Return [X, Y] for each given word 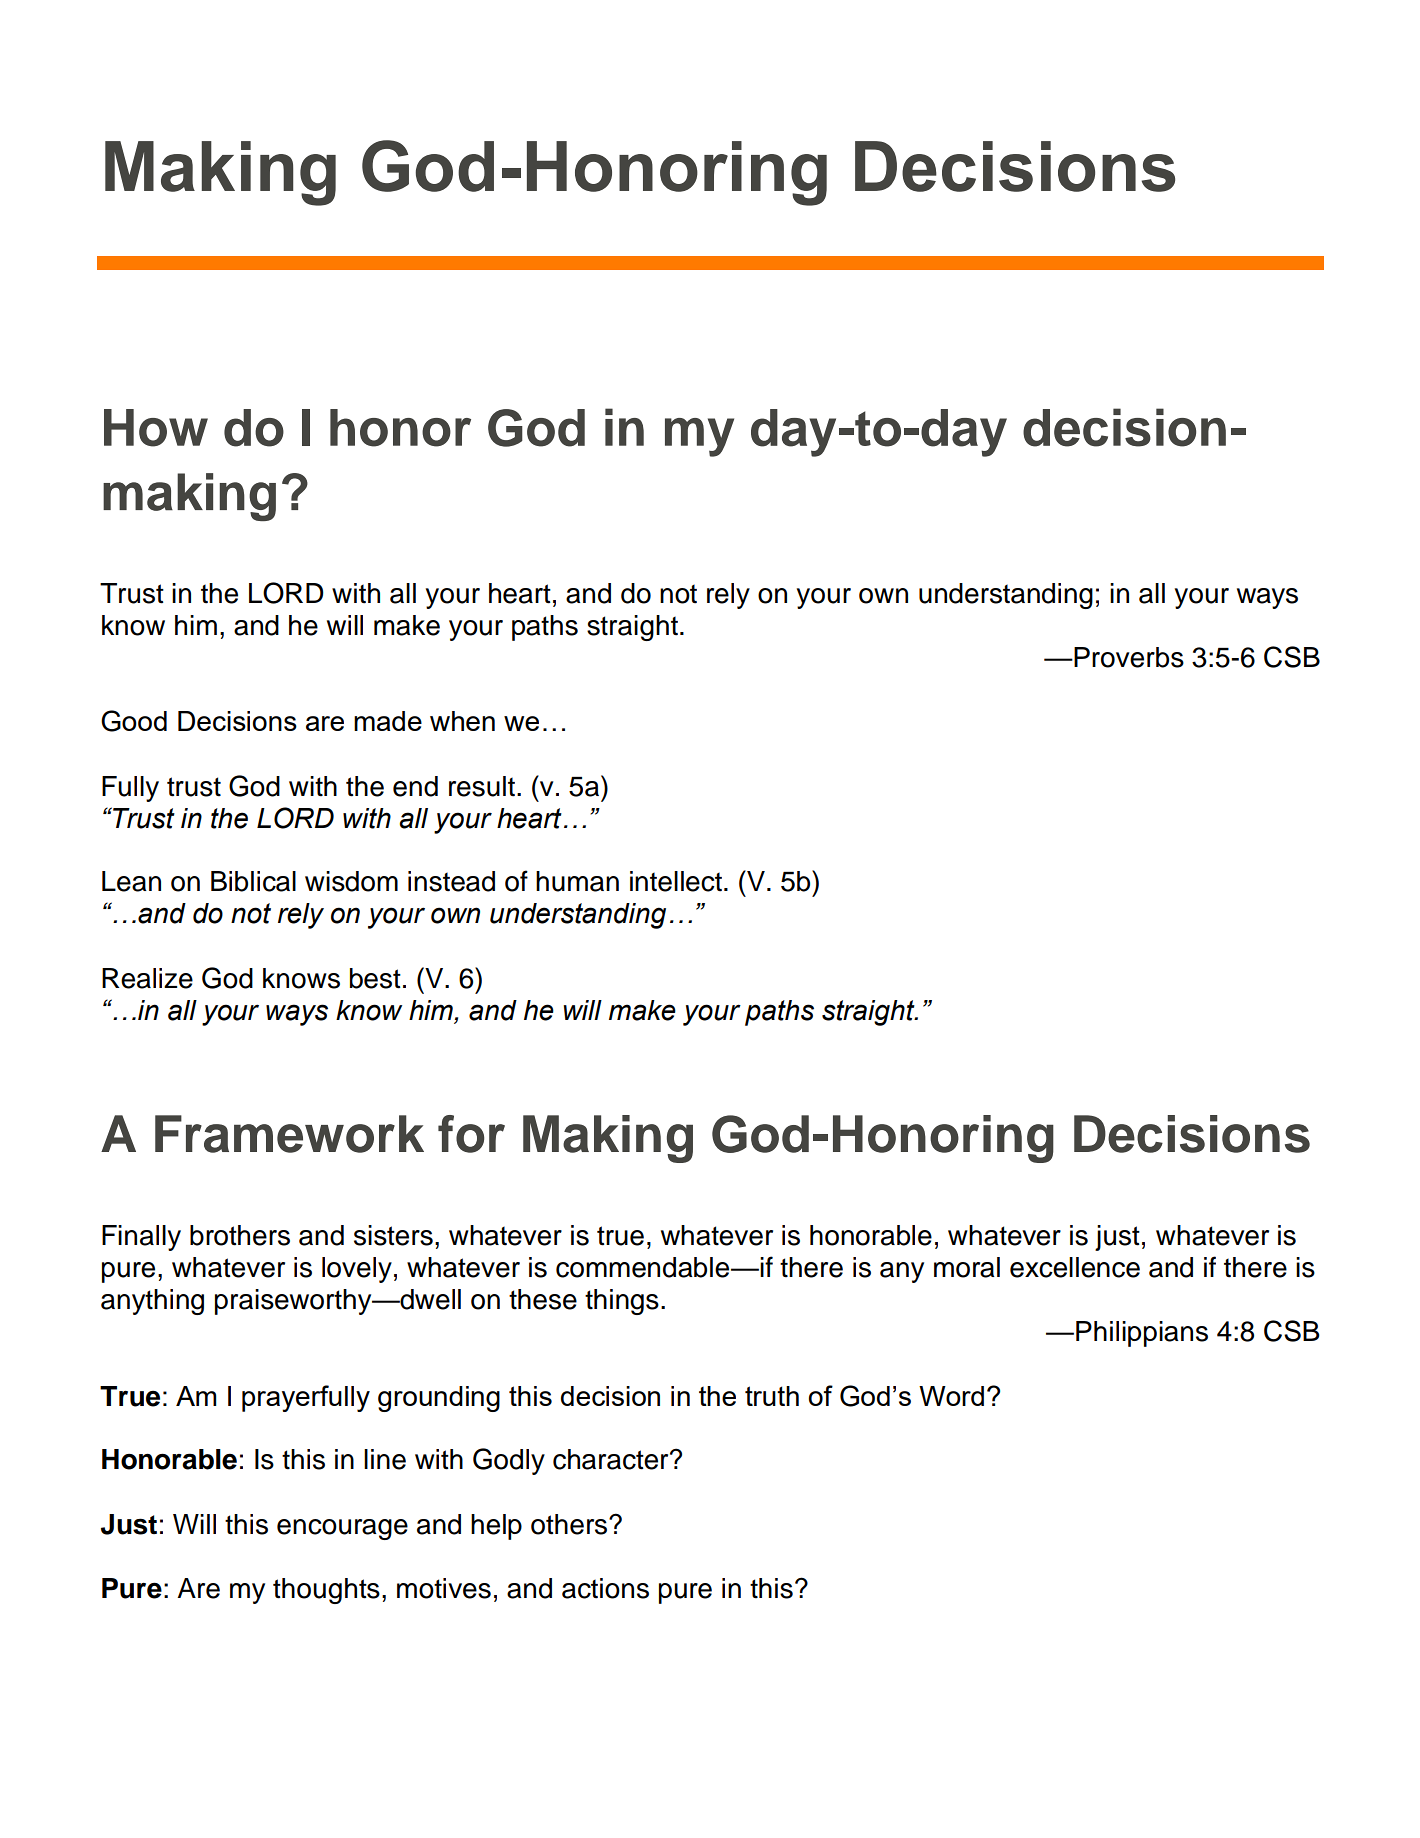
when [462, 721]
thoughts [326, 1591]
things [622, 1302]
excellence [1075, 1267]
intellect [676, 881]
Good [134, 721]
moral [967, 1267]
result [483, 786]
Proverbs [1128, 657]
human [577, 881]
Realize [147, 978]
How [156, 428]
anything [152, 1302]
